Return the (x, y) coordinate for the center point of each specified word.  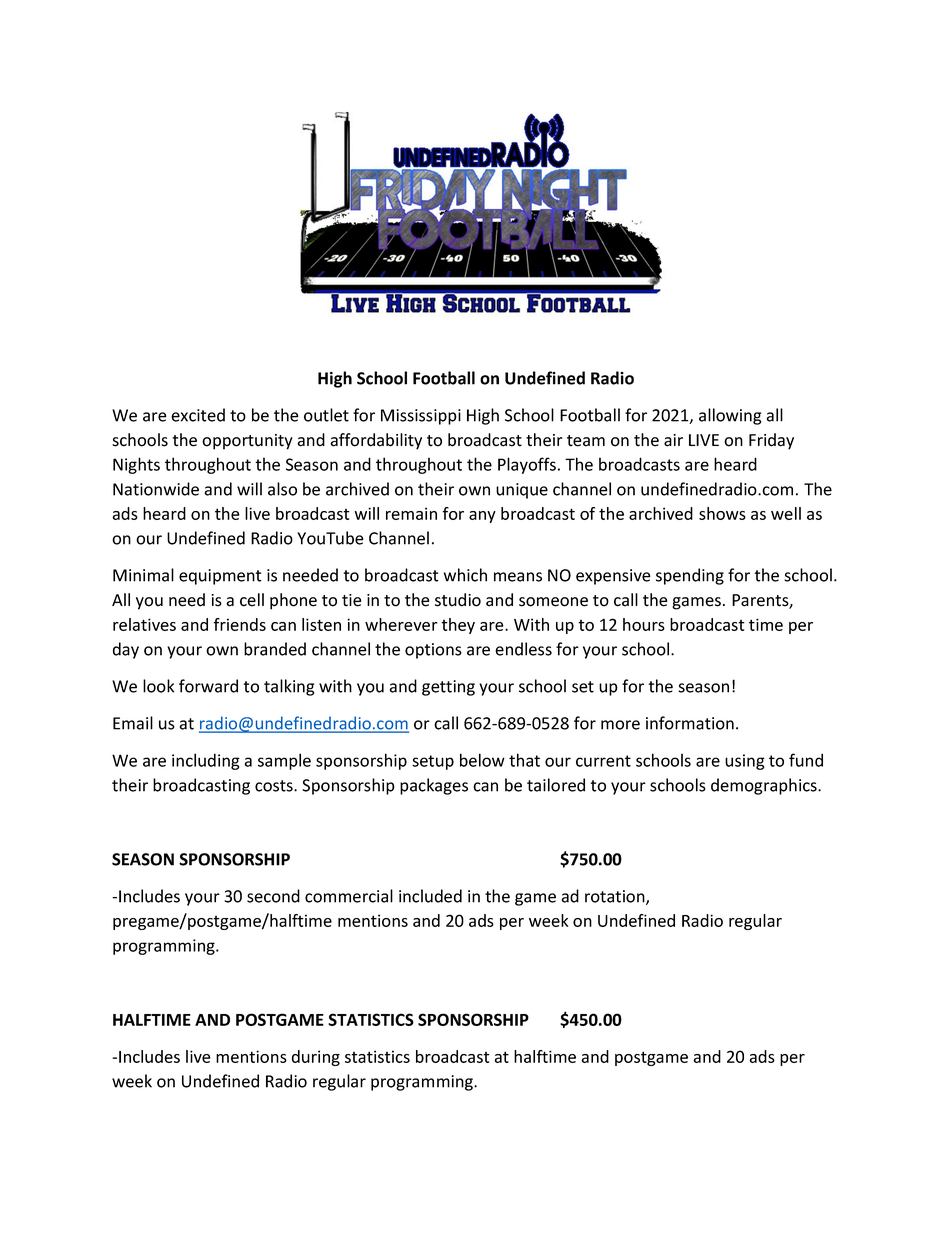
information (690, 723)
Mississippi (421, 417)
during (316, 1058)
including (206, 761)
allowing (730, 416)
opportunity (247, 442)
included (430, 896)
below (482, 760)
